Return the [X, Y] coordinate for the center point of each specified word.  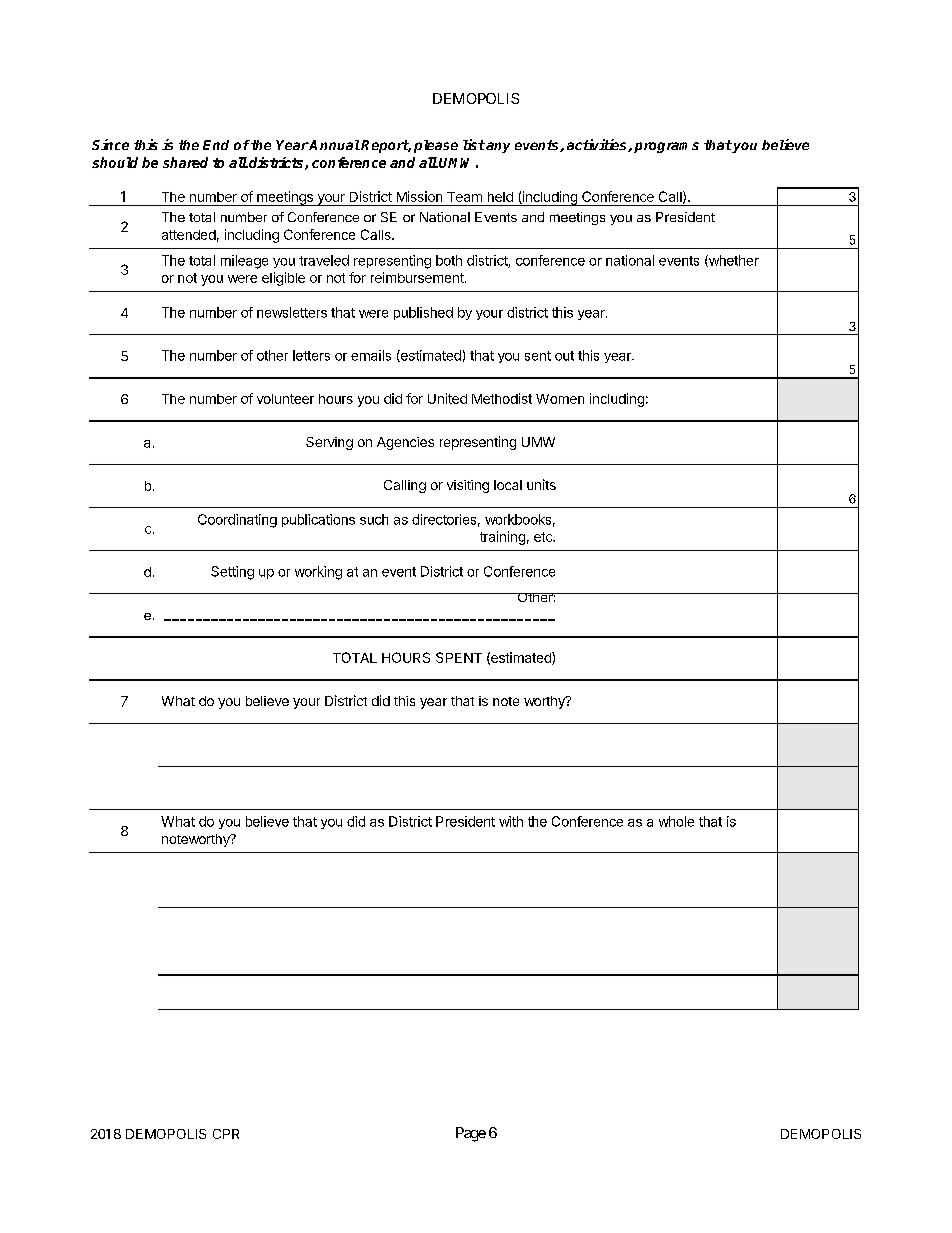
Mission [419, 196]
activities [598, 145]
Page [471, 1134]
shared [185, 162]
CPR [226, 1134]
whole [676, 821]
